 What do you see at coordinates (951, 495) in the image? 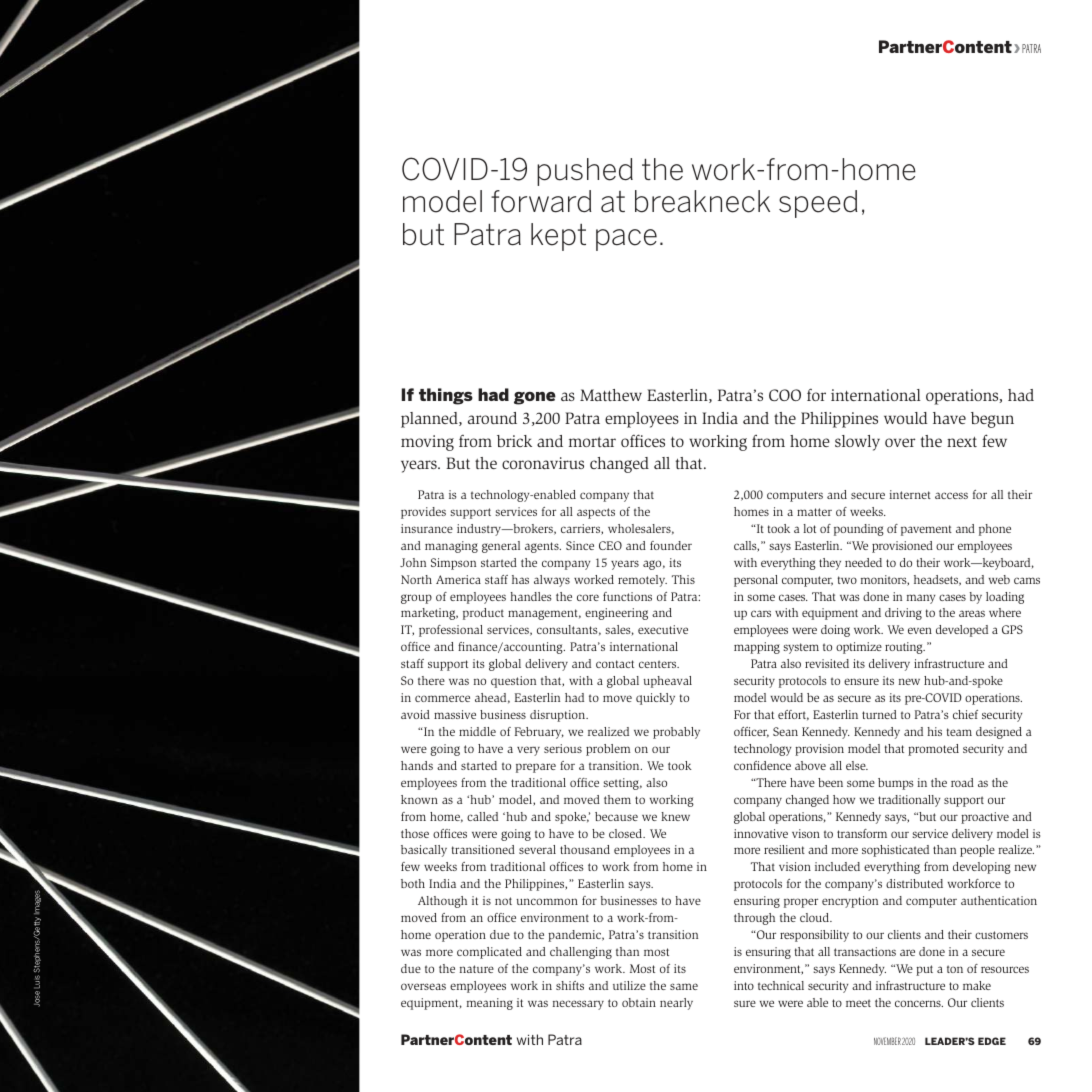
I see `access` at bounding box center [951, 495].
